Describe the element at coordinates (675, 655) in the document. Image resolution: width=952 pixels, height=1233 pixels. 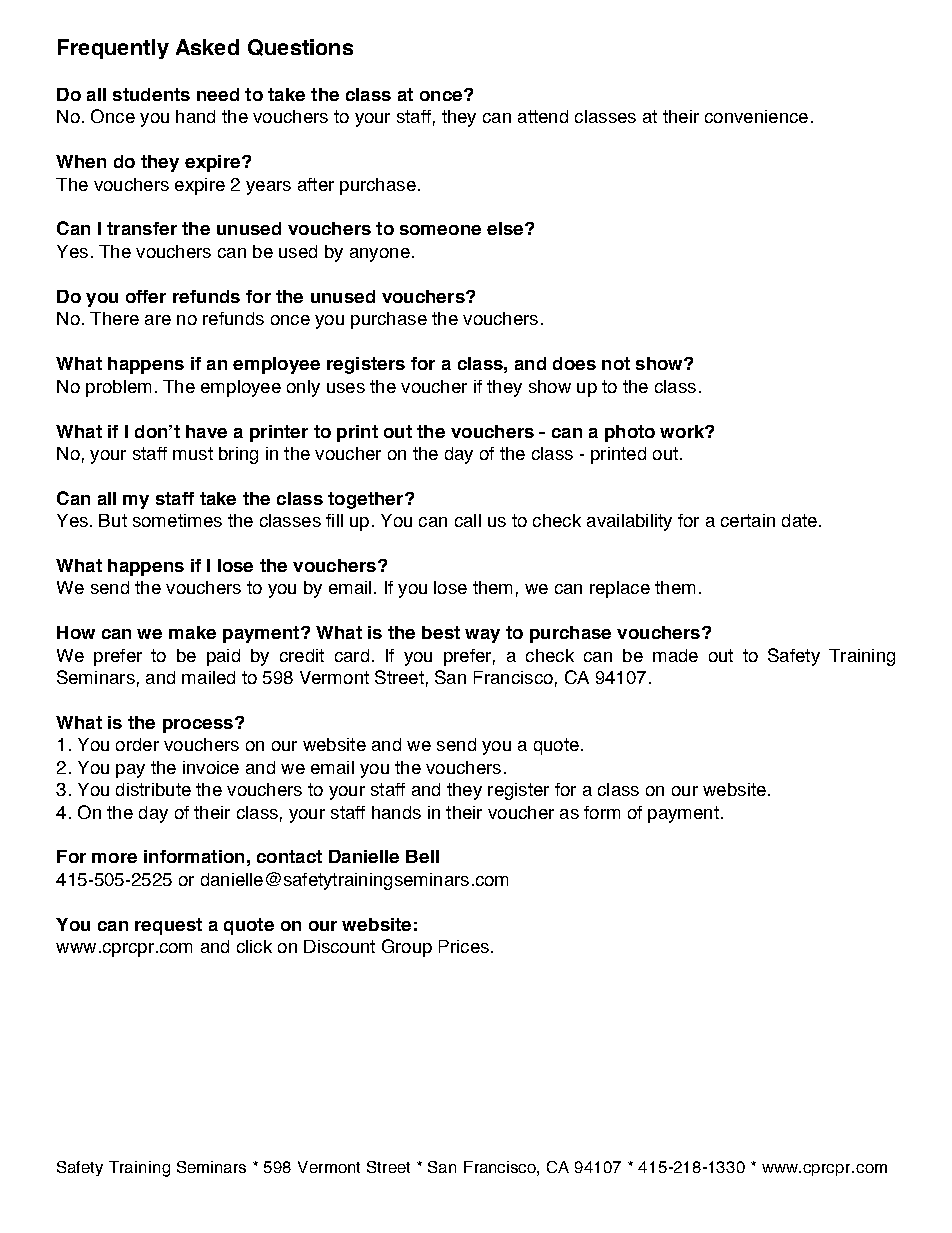
I see `made` at that location.
